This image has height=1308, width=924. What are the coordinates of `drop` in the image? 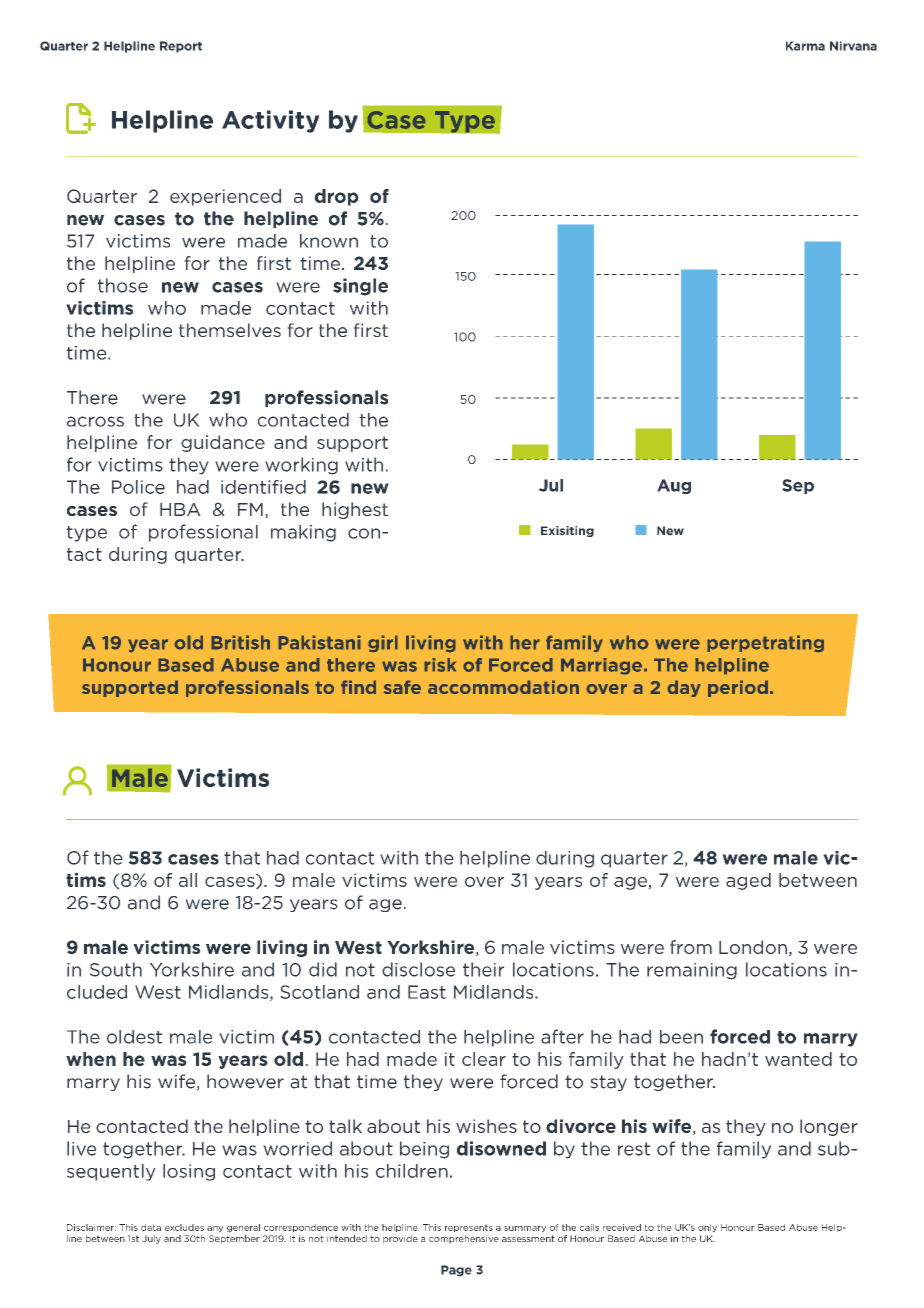 It's located at (337, 197).
